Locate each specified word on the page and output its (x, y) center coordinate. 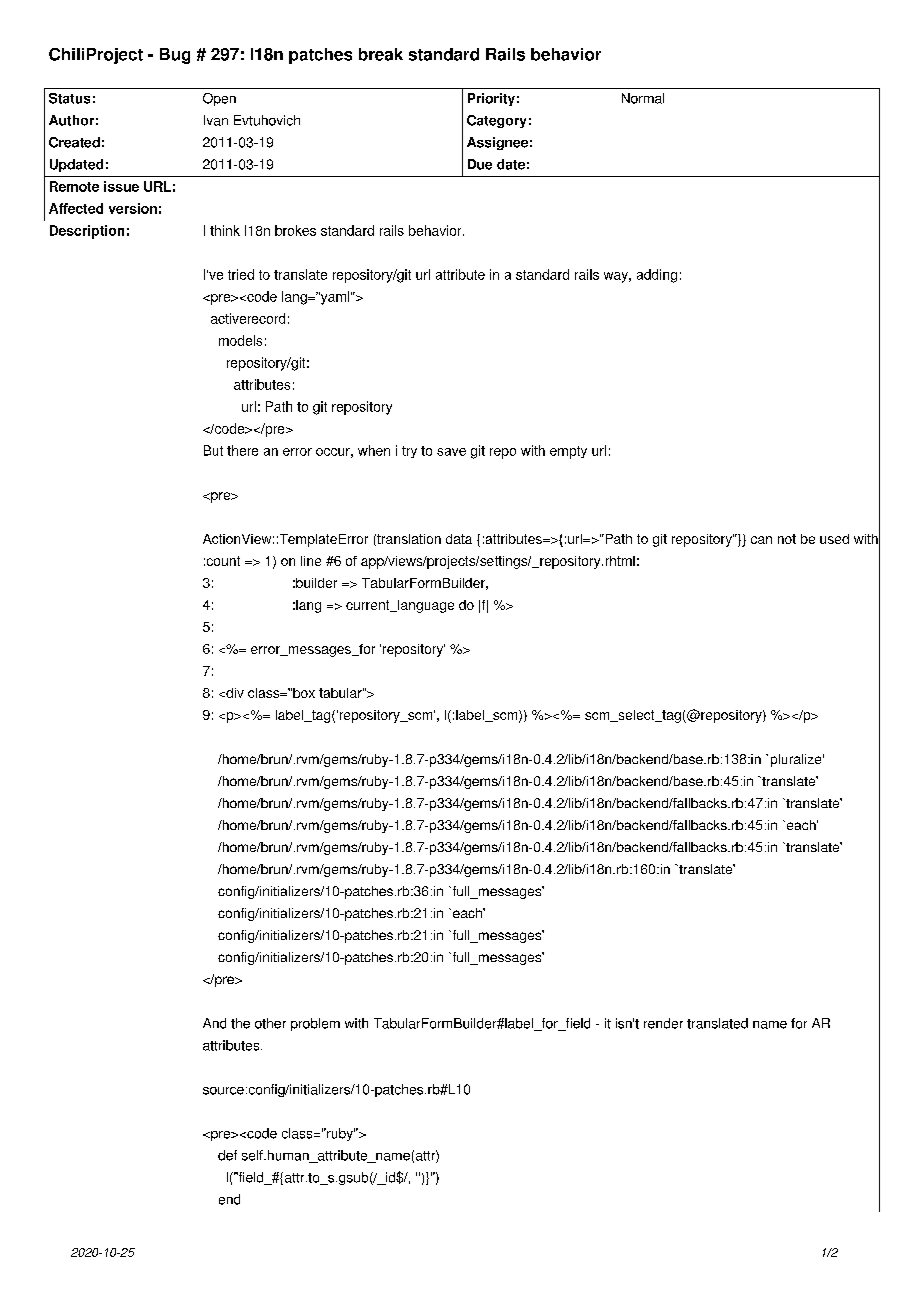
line (311, 561)
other (270, 1023)
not (787, 539)
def (227, 1155)
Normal (643, 98)
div (234, 693)
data (459, 539)
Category (496, 121)
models (240, 340)
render (663, 1023)
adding (657, 276)
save (451, 452)
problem (315, 1024)
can (761, 540)
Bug (175, 56)
